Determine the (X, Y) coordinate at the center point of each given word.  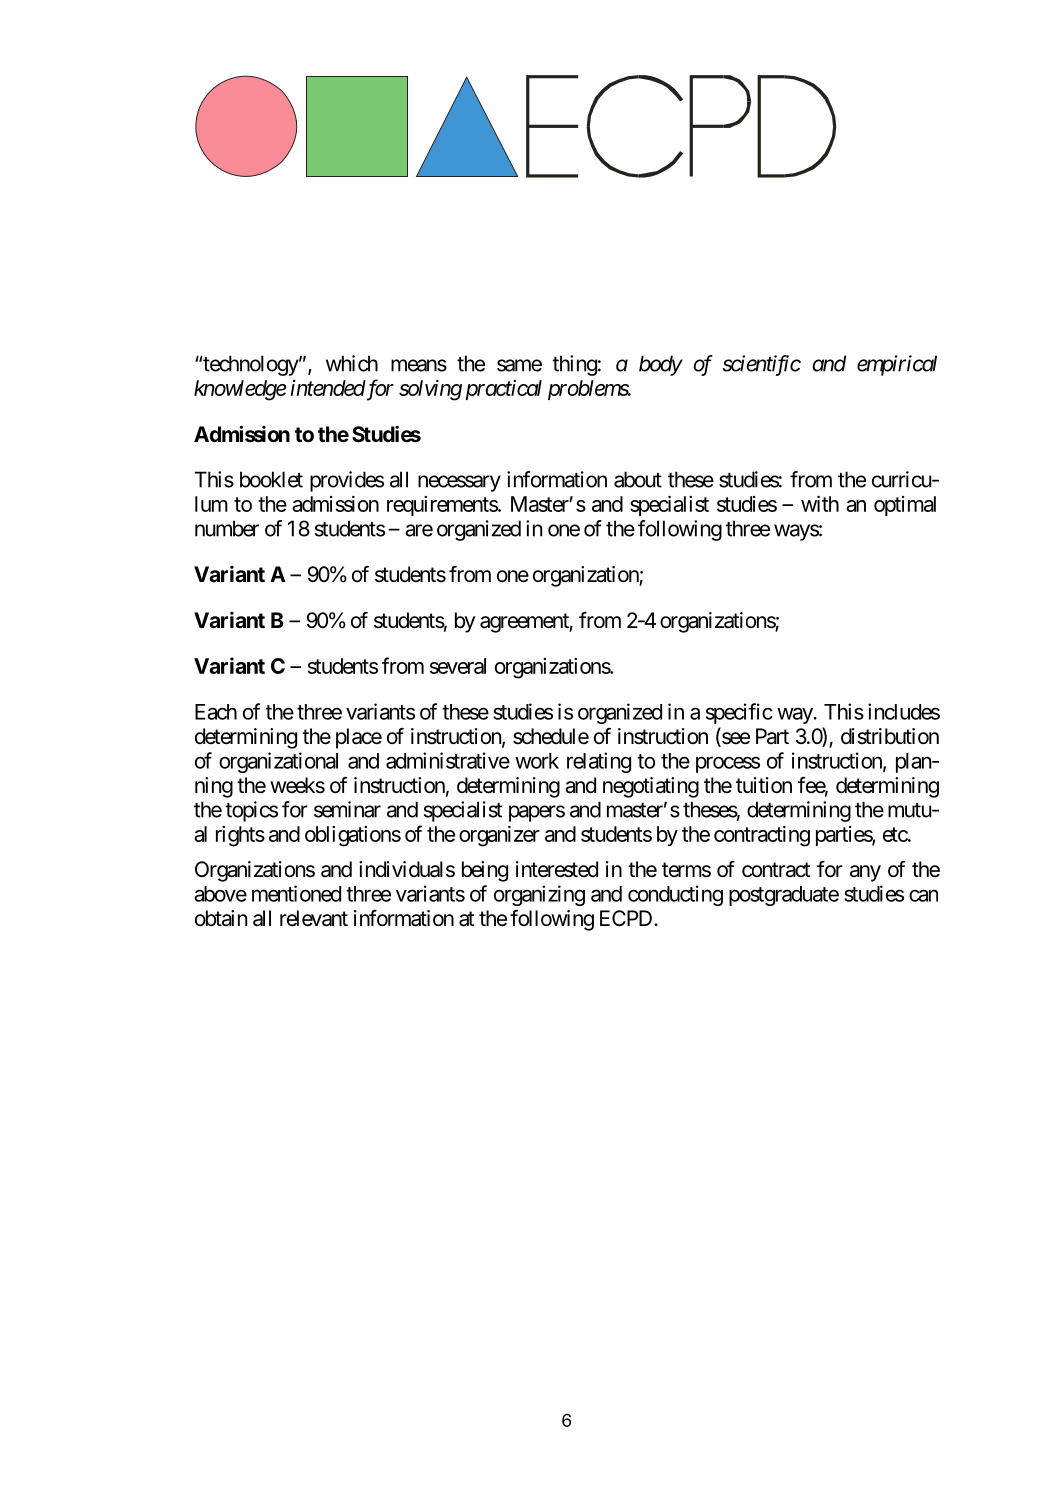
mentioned (296, 893)
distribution (890, 736)
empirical (897, 365)
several (458, 666)
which (352, 363)
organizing (539, 895)
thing (574, 365)
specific (739, 713)
